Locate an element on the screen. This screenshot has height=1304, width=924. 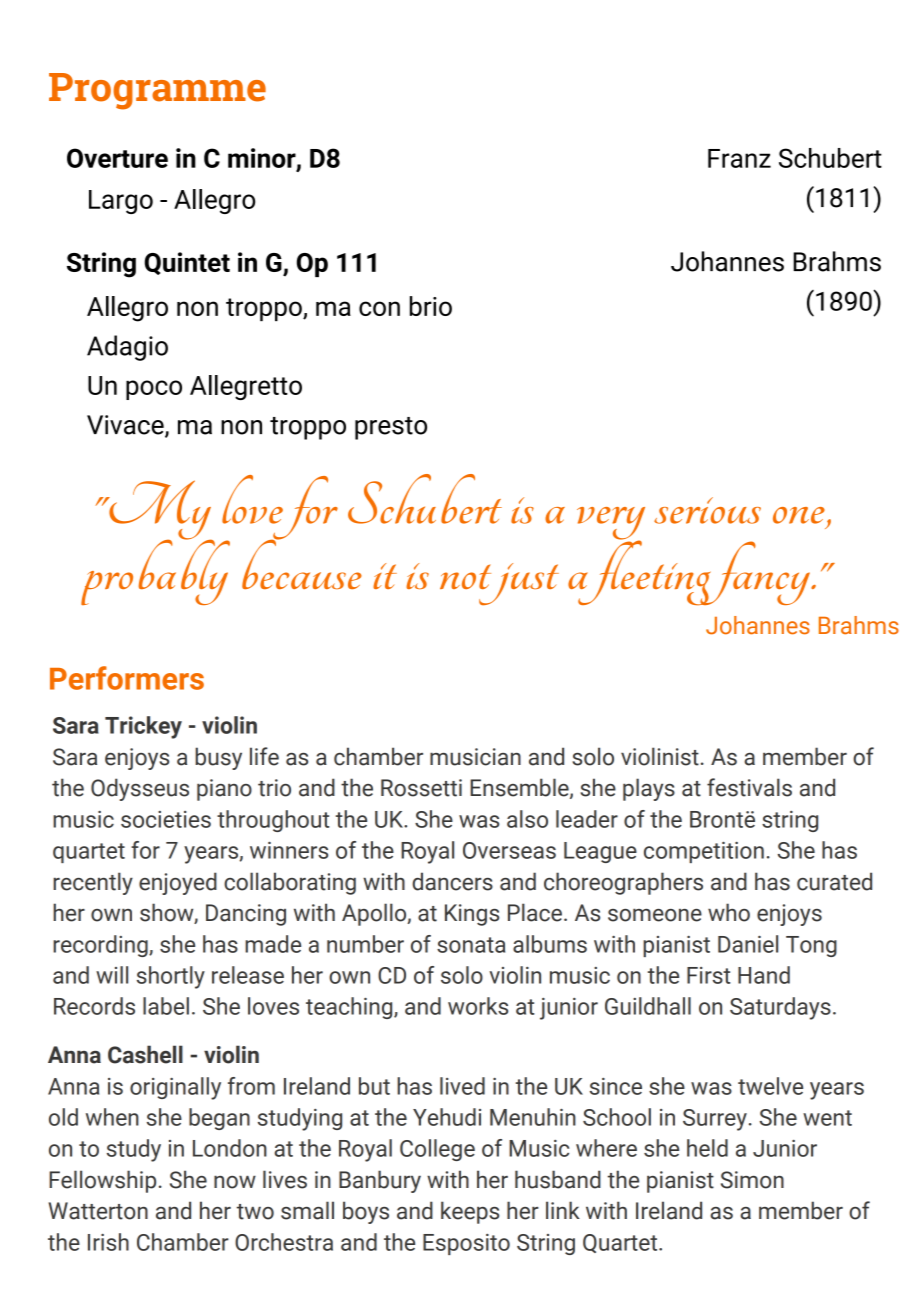
Programme is located at coordinates (157, 91).
